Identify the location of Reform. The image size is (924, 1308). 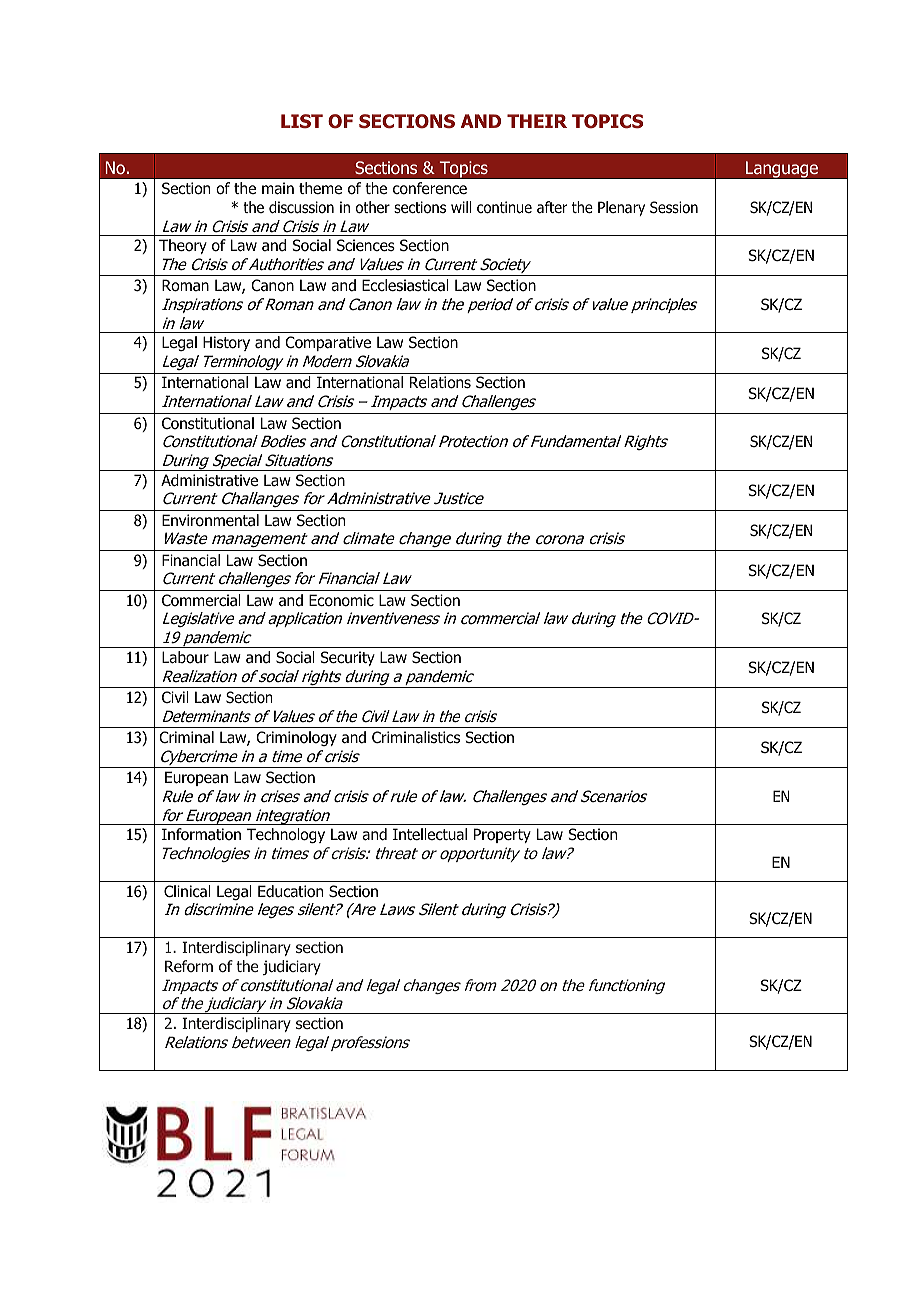
(189, 966).
